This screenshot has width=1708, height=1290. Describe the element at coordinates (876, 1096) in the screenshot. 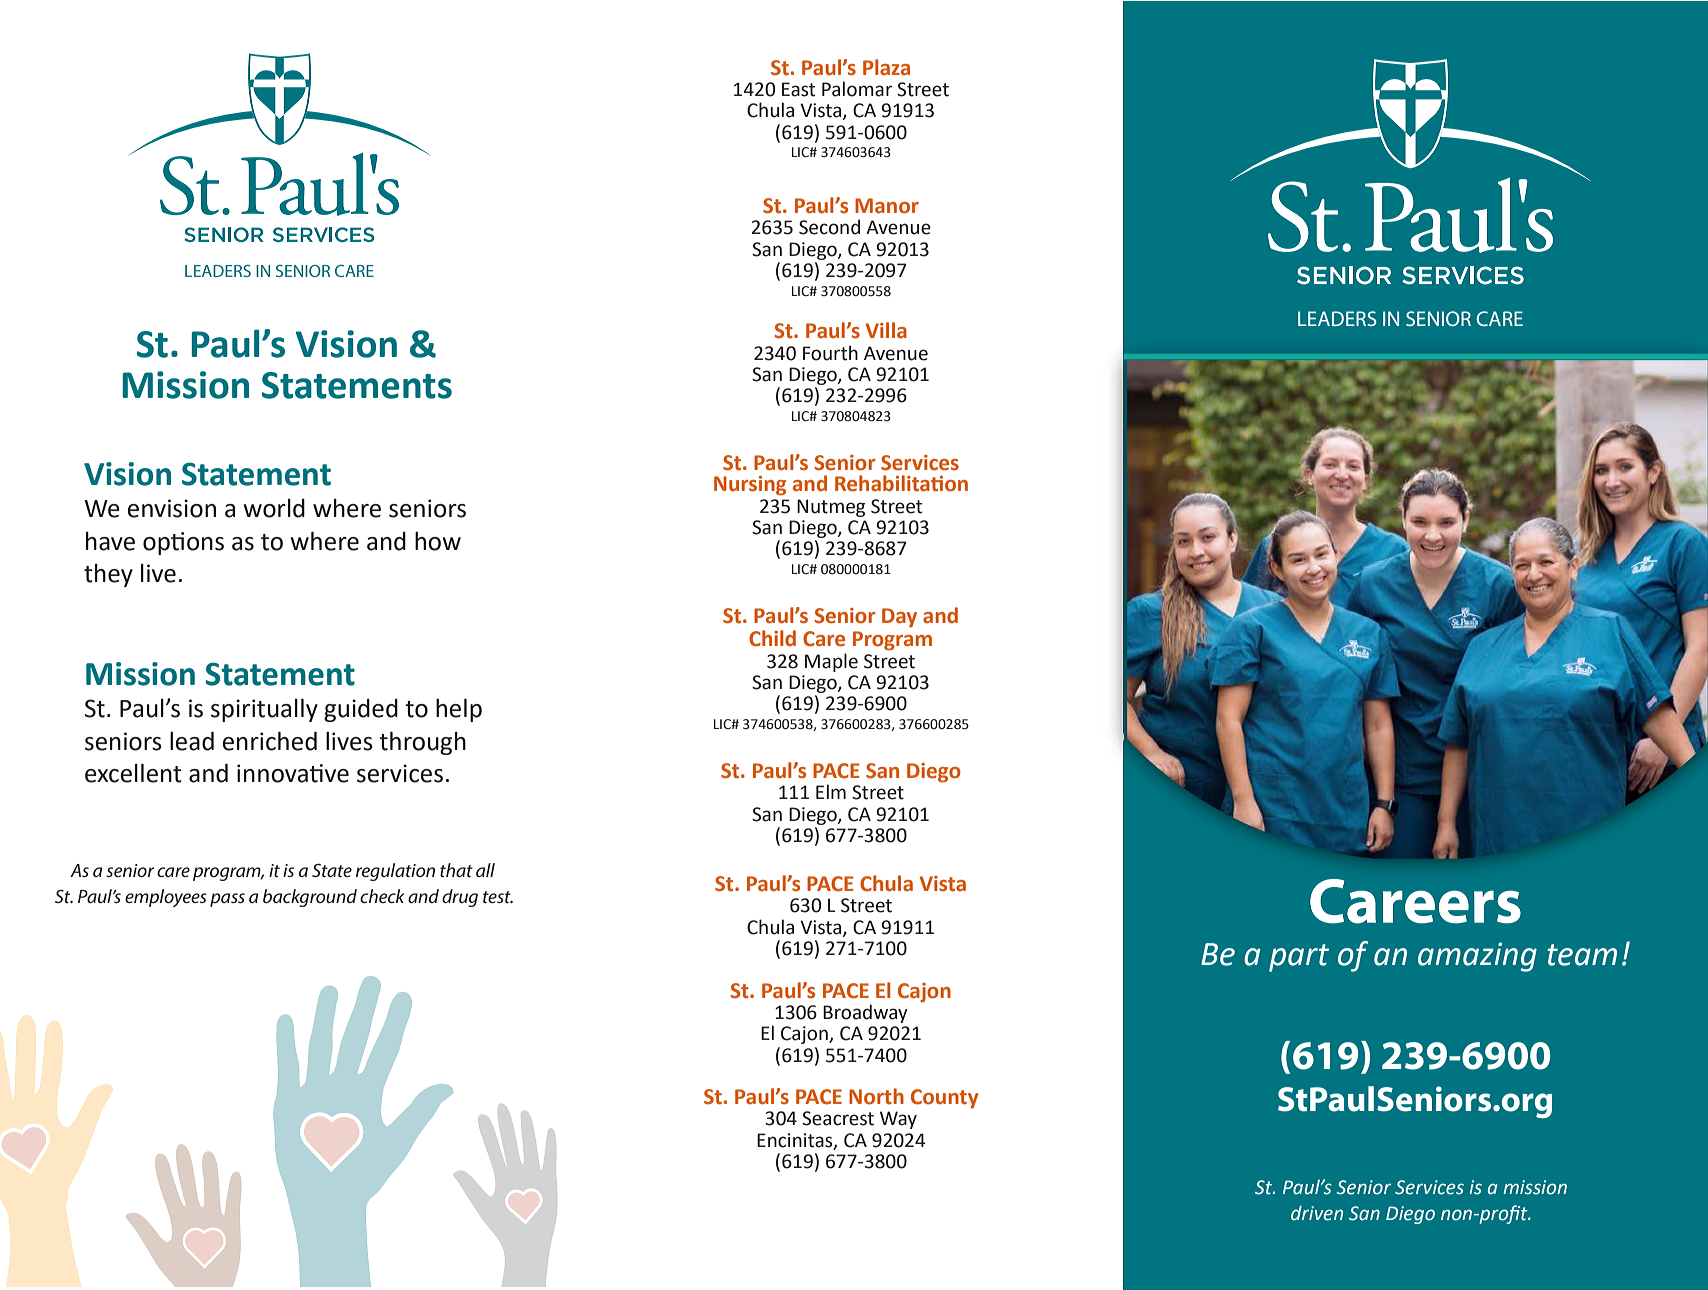

I see `North` at that location.
